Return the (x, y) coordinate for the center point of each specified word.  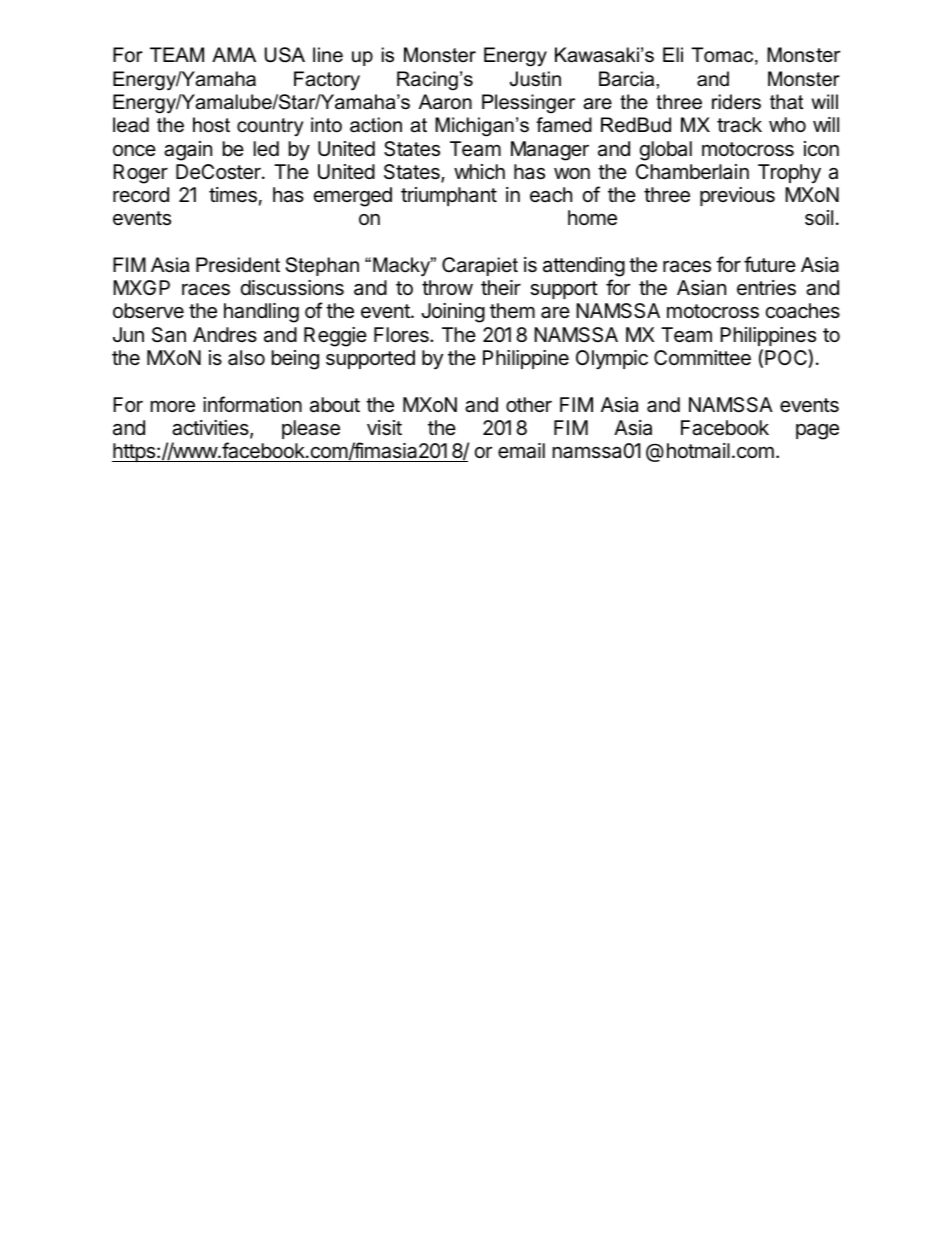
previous (737, 196)
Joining (453, 313)
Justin (535, 79)
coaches (803, 311)
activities (211, 429)
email (521, 451)
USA (285, 55)
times (233, 195)
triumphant (449, 196)
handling (261, 313)
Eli (673, 54)
